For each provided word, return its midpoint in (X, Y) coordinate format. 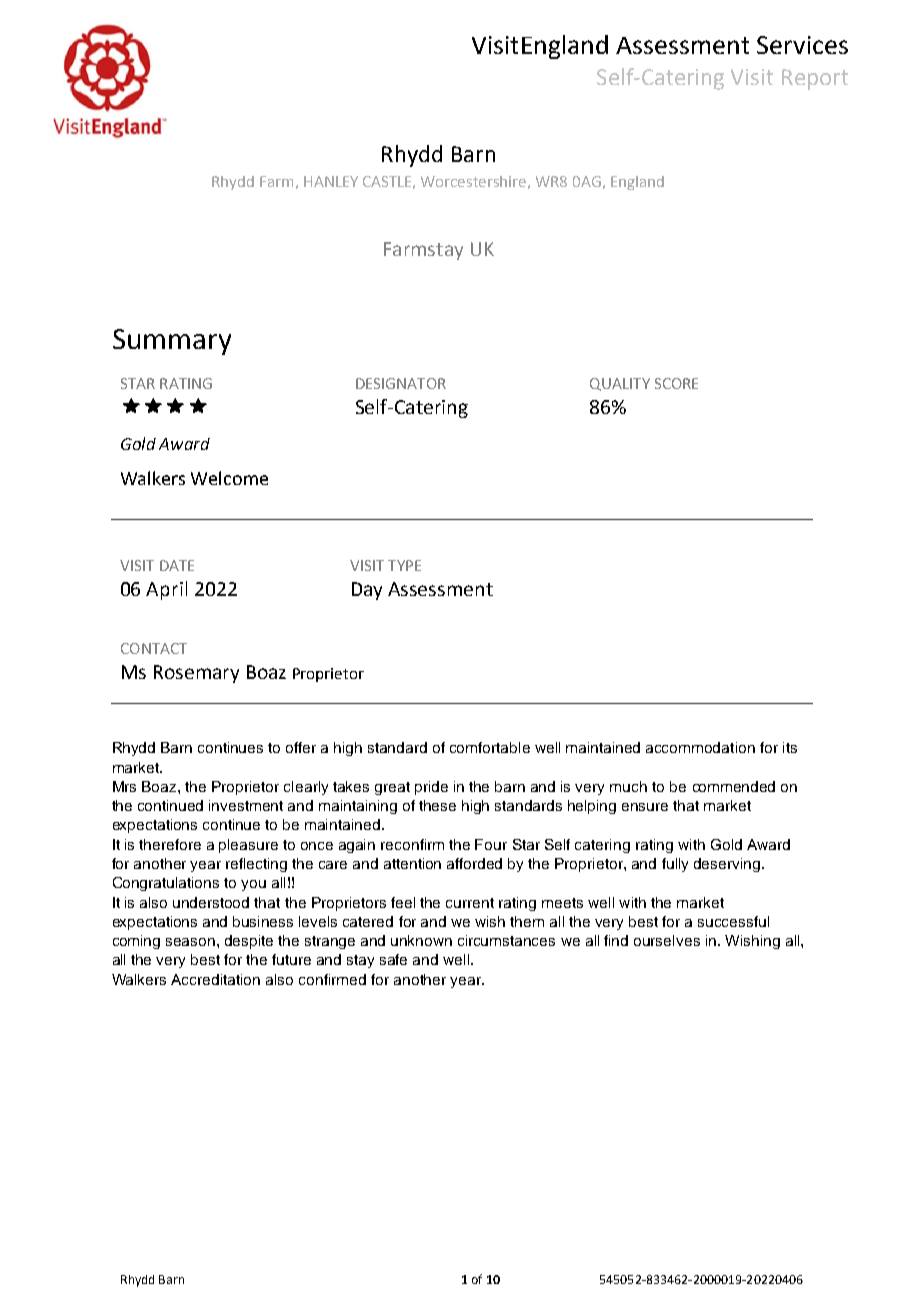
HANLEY (331, 181)
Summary (172, 342)
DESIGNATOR (401, 383)
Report (815, 79)
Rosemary (196, 674)
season (190, 942)
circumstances (506, 940)
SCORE (676, 383)
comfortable (490, 747)
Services (802, 45)
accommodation (700, 747)
